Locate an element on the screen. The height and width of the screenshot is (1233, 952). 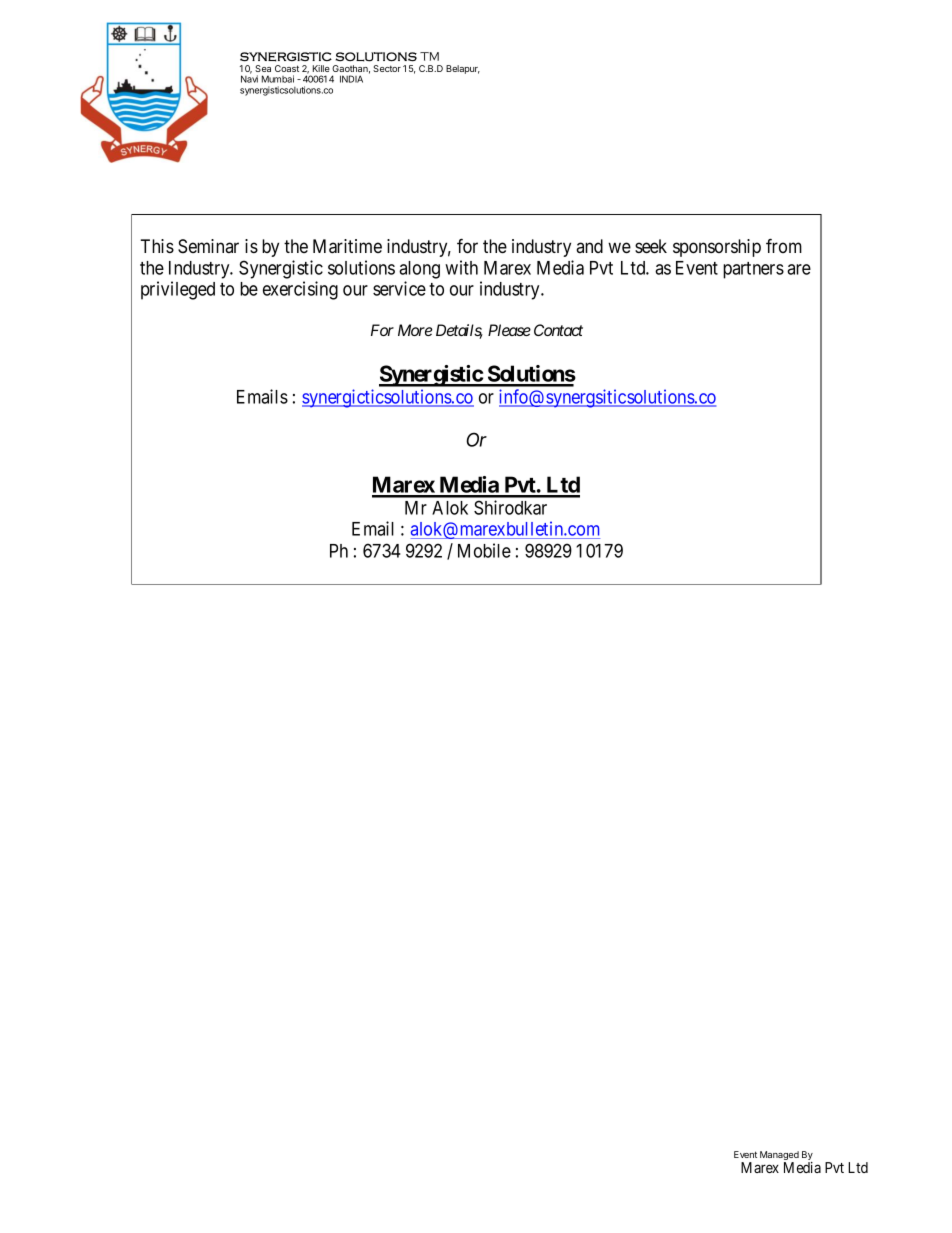
Mobile is located at coordinates (484, 550).
